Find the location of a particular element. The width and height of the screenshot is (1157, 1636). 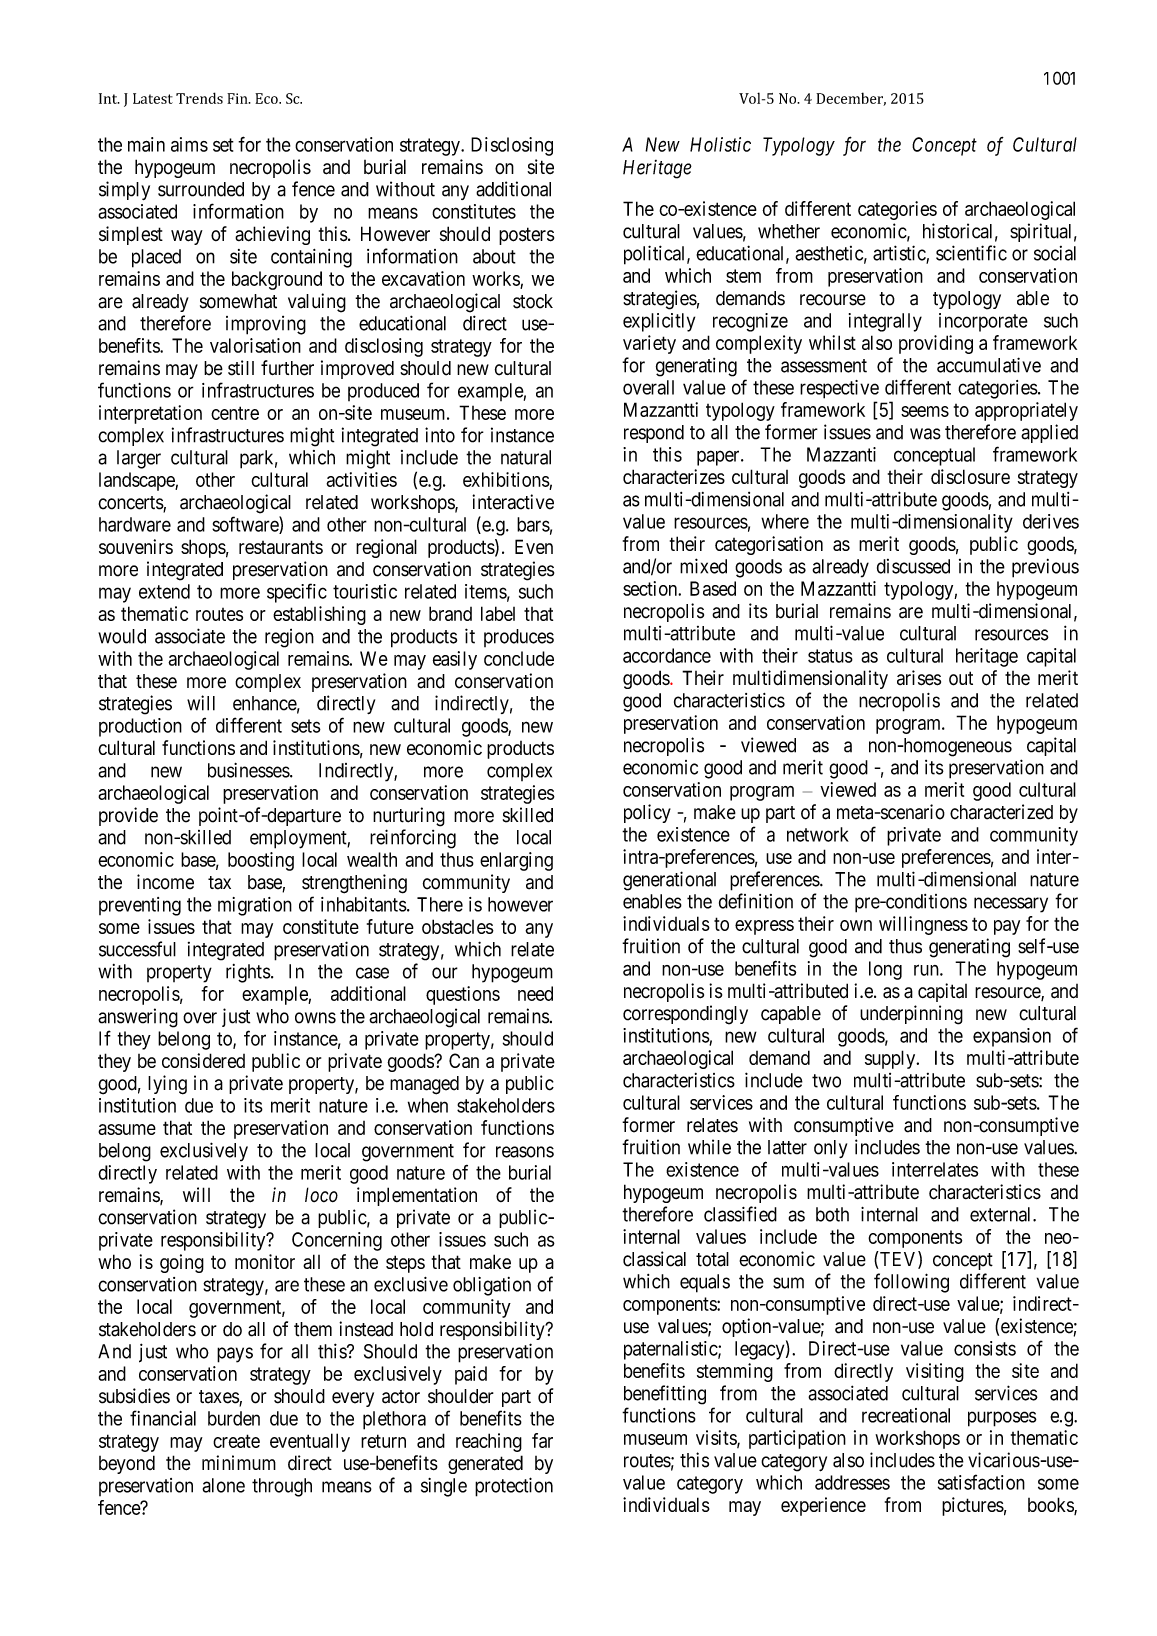

scientific is located at coordinates (971, 253).
